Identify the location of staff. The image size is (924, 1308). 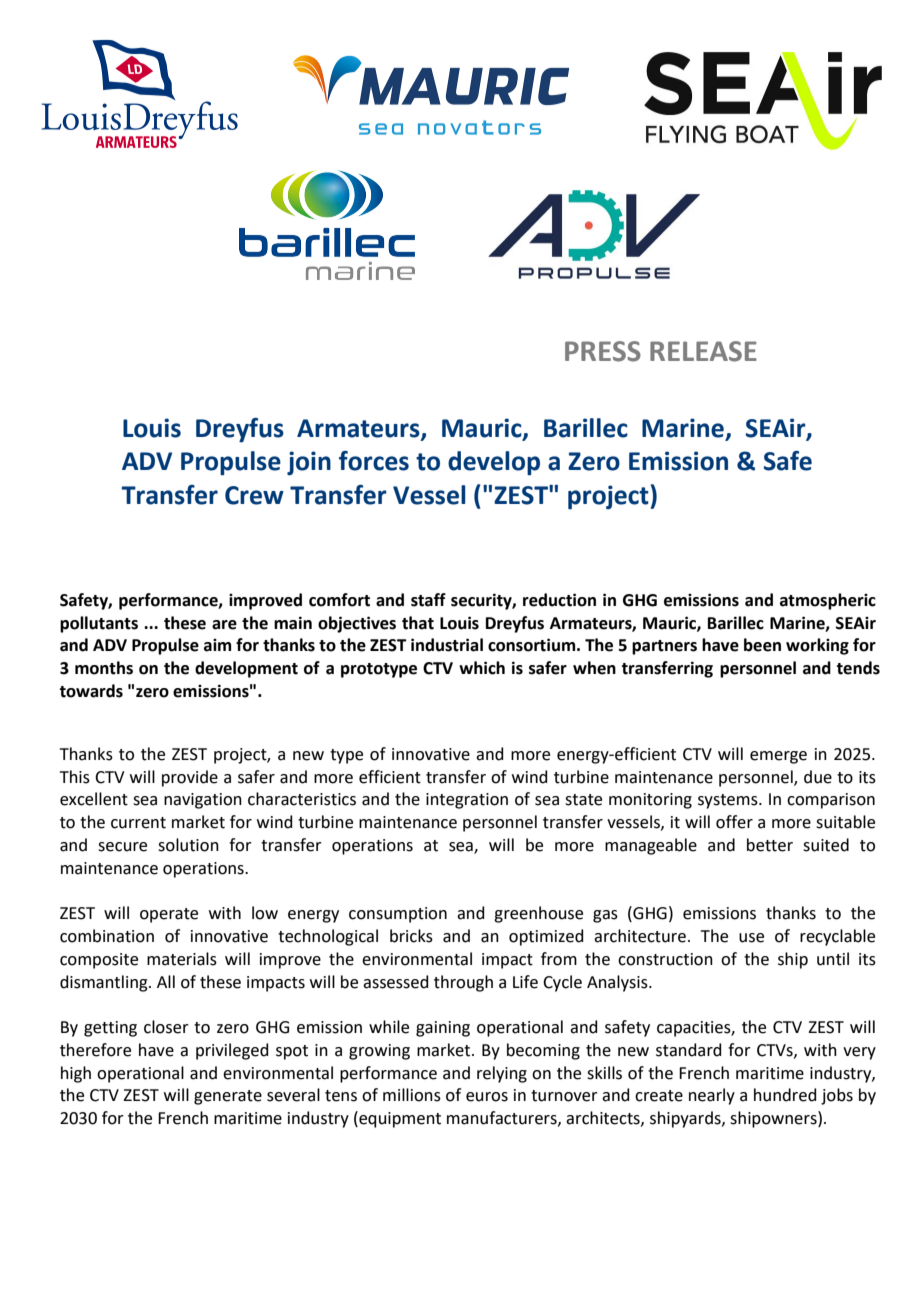
(428, 600).
